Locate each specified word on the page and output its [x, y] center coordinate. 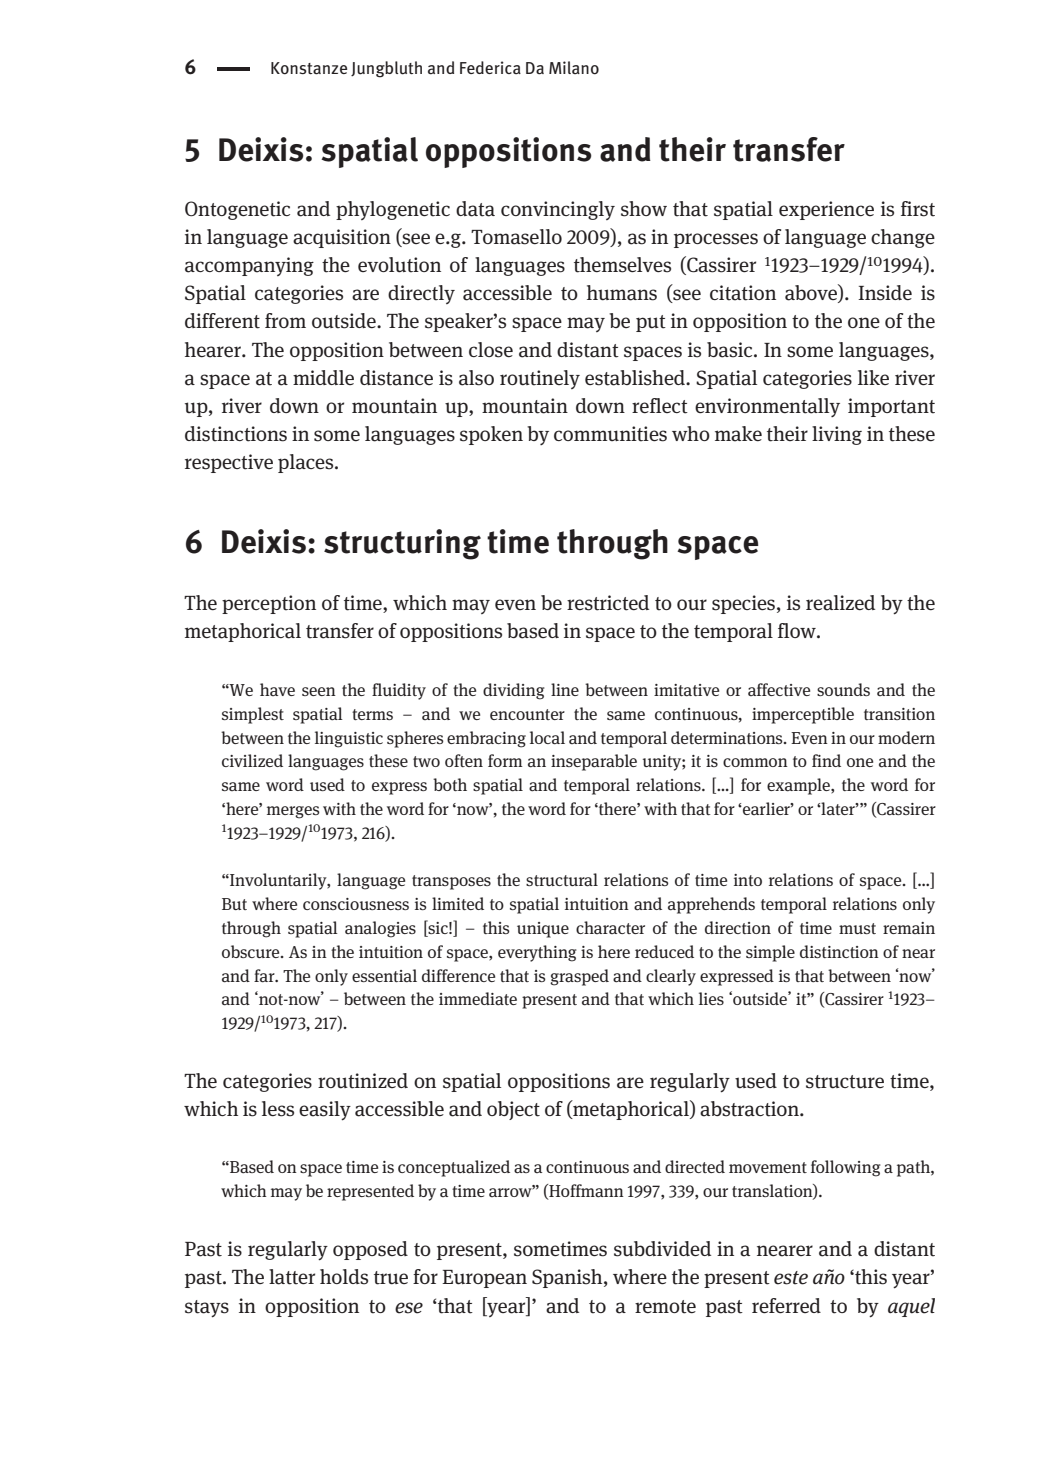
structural [562, 880]
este [791, 1278]
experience [826, 210]
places [307, 463]
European [484, 1279]
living [837, 435]
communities [610, 434]
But [234, 904]
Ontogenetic [237, 210]
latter [292, 1277]
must [857, 928]
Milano [574, 68]
